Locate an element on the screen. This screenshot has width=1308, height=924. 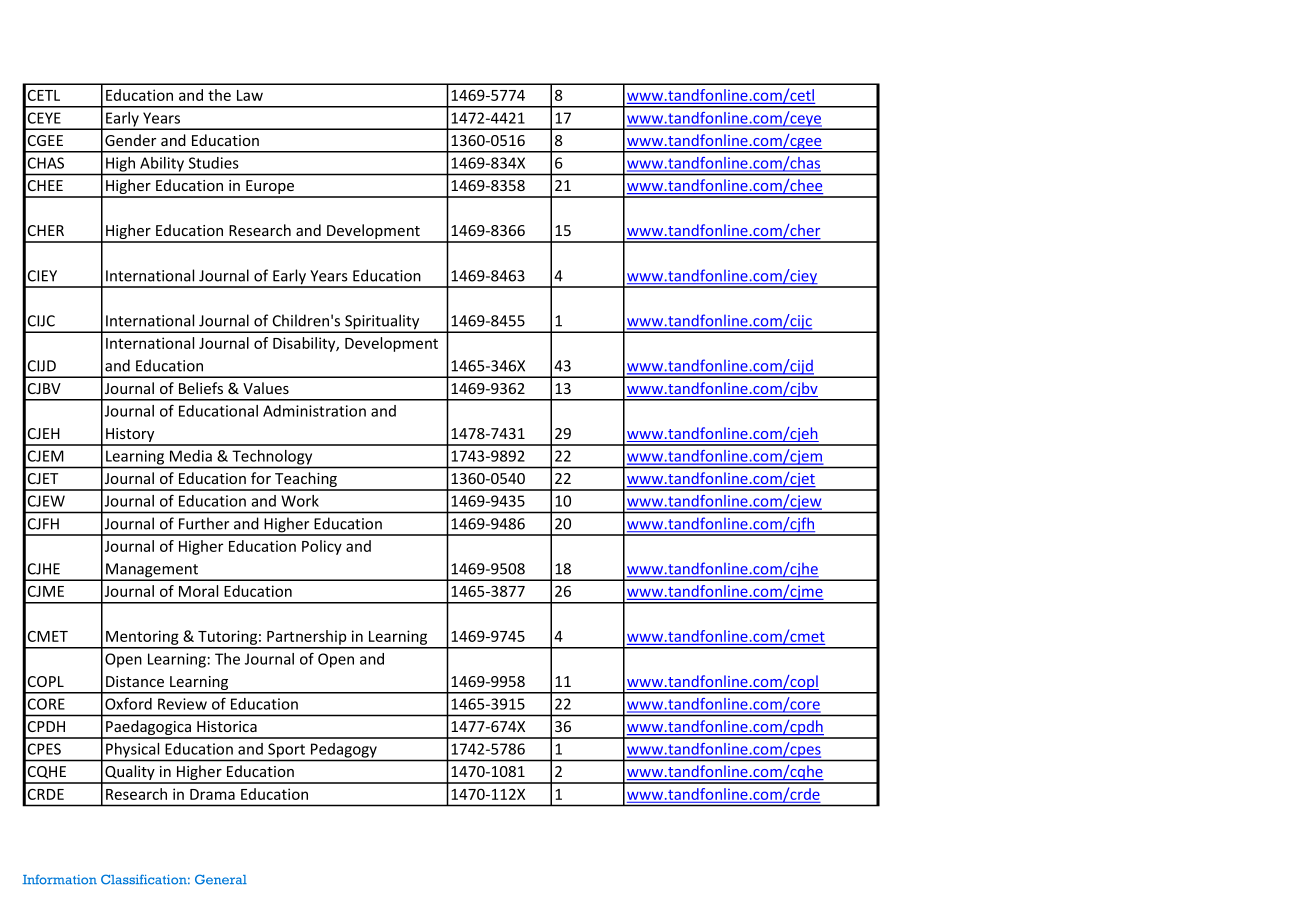
Sport is located at coordinates (286, 750).
